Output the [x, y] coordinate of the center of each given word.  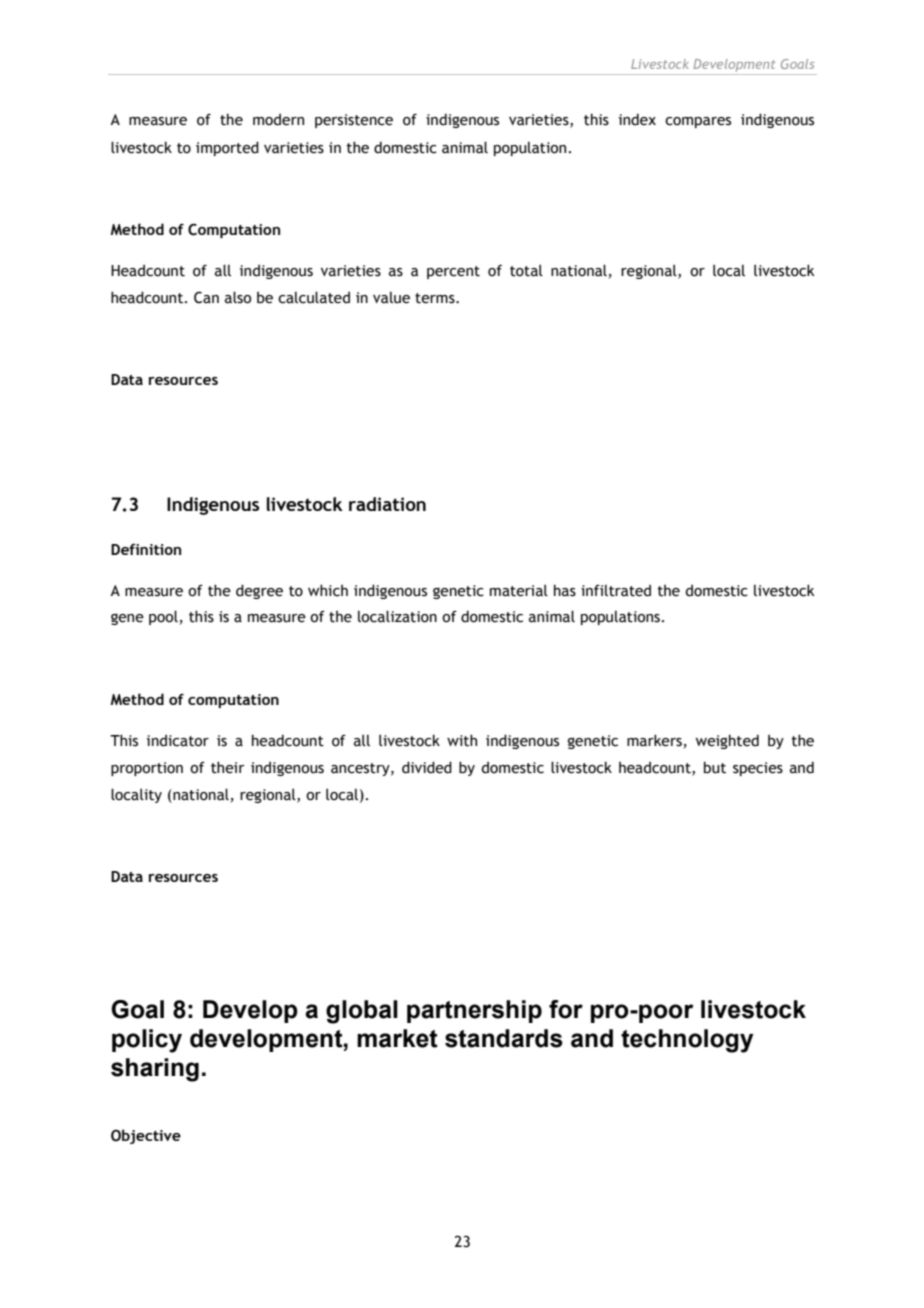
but [715, 767]
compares [698, 122]
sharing [155, 1070]
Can [206, 297]
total [526, 270]
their [228, 767]
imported [227, 148]
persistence [354, 121]
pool [163, 617]
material [519, 590]
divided [427, 767]
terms [436, 298]
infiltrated [616, 590]
